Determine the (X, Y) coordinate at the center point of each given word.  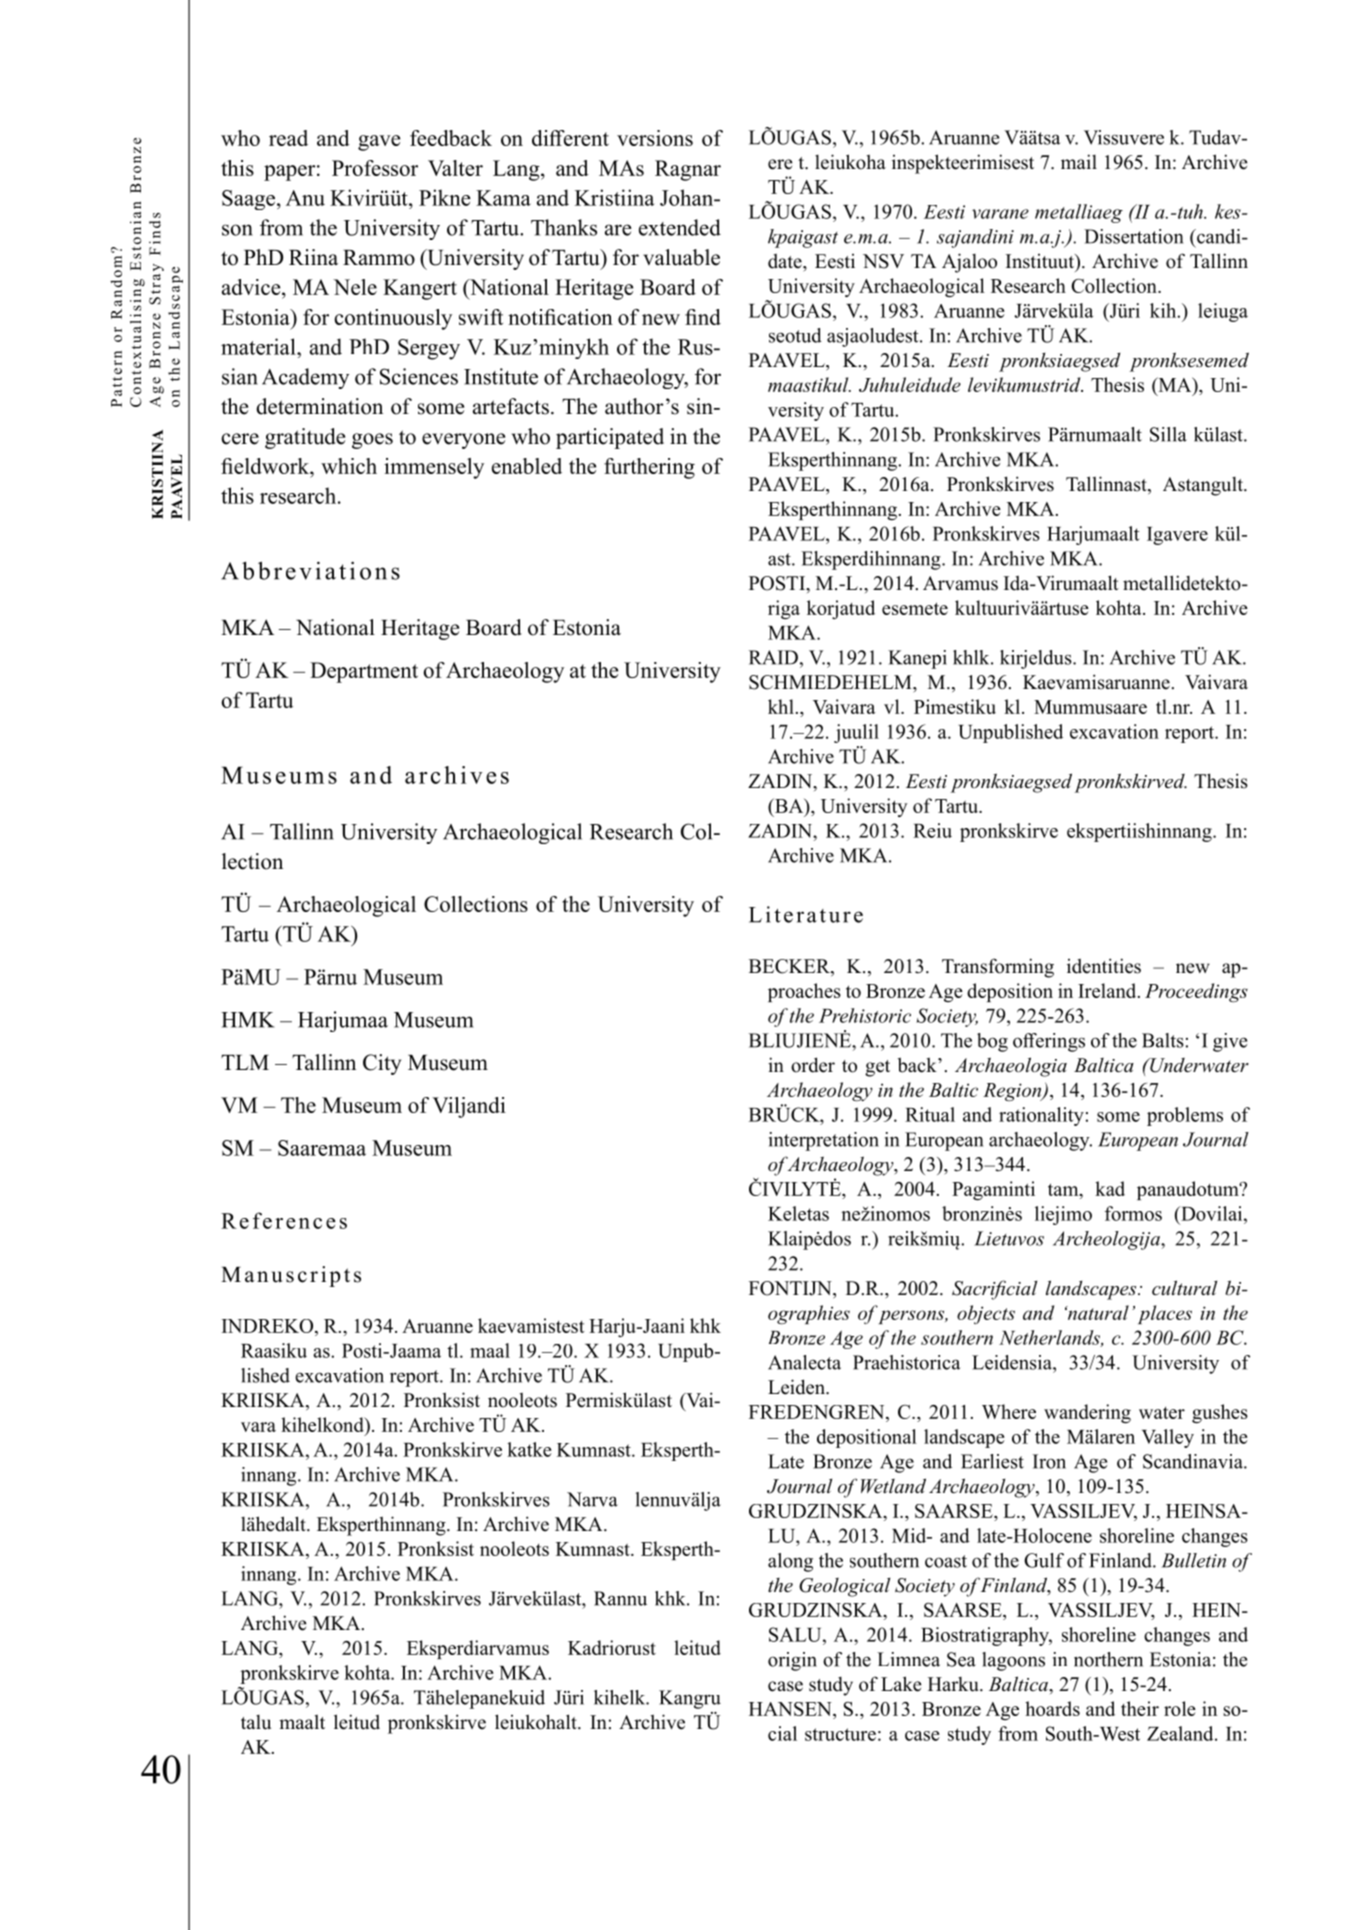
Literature (806, 914)
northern (1108, 1659)
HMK (247, 1020)
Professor (375, 168)
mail (1079, 161)
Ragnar (688, 170)
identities (1104, 966)
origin (792, 1661)
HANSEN (791, 1710)
